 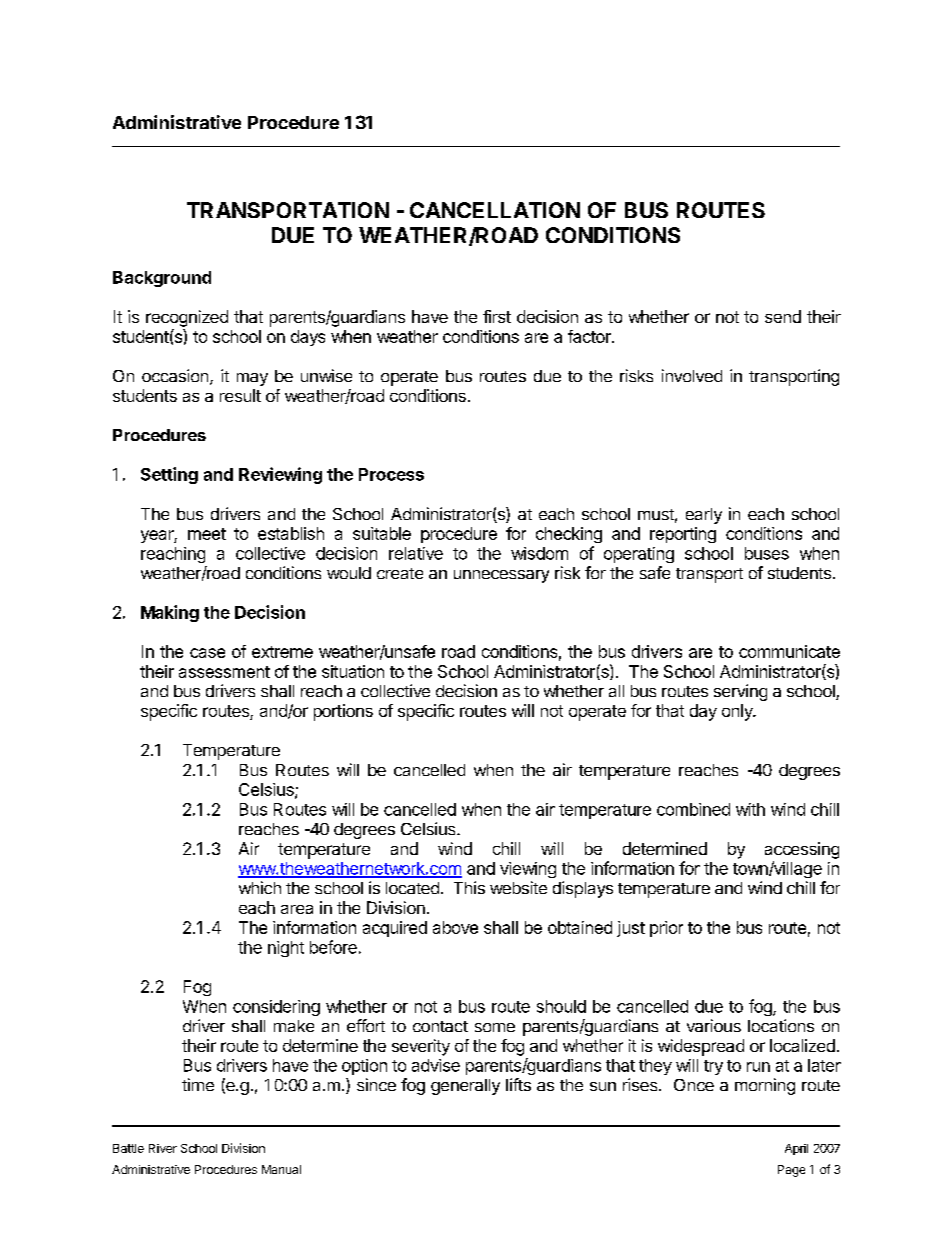 What do you see at coordinates (501, 576) in the screenshot?
I see `unnecessary` at bounding box center [501, 576].
